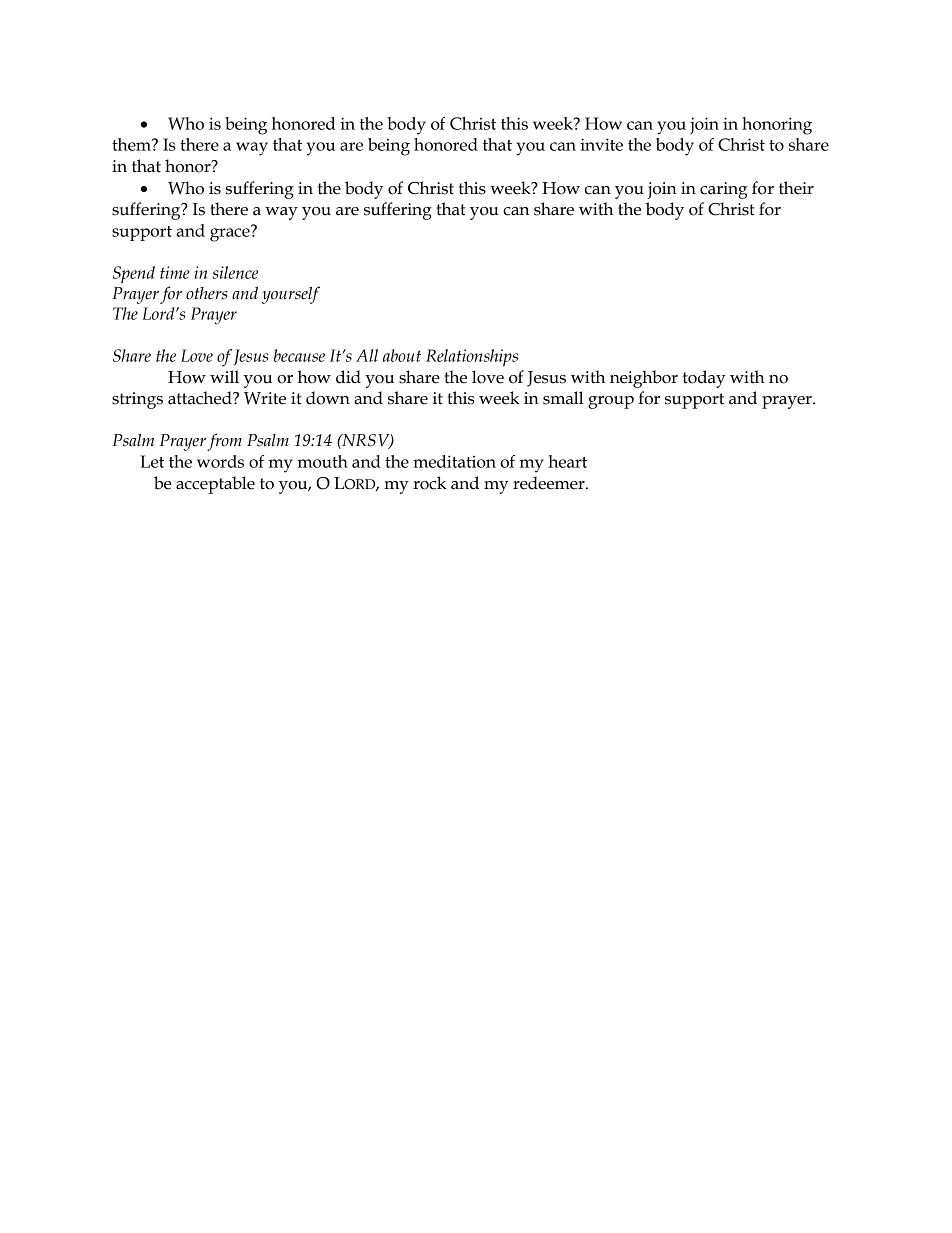  What do you see at coordinates (207, 293) in the screenshot?
I see `others` at bounding box center [207, 293].
